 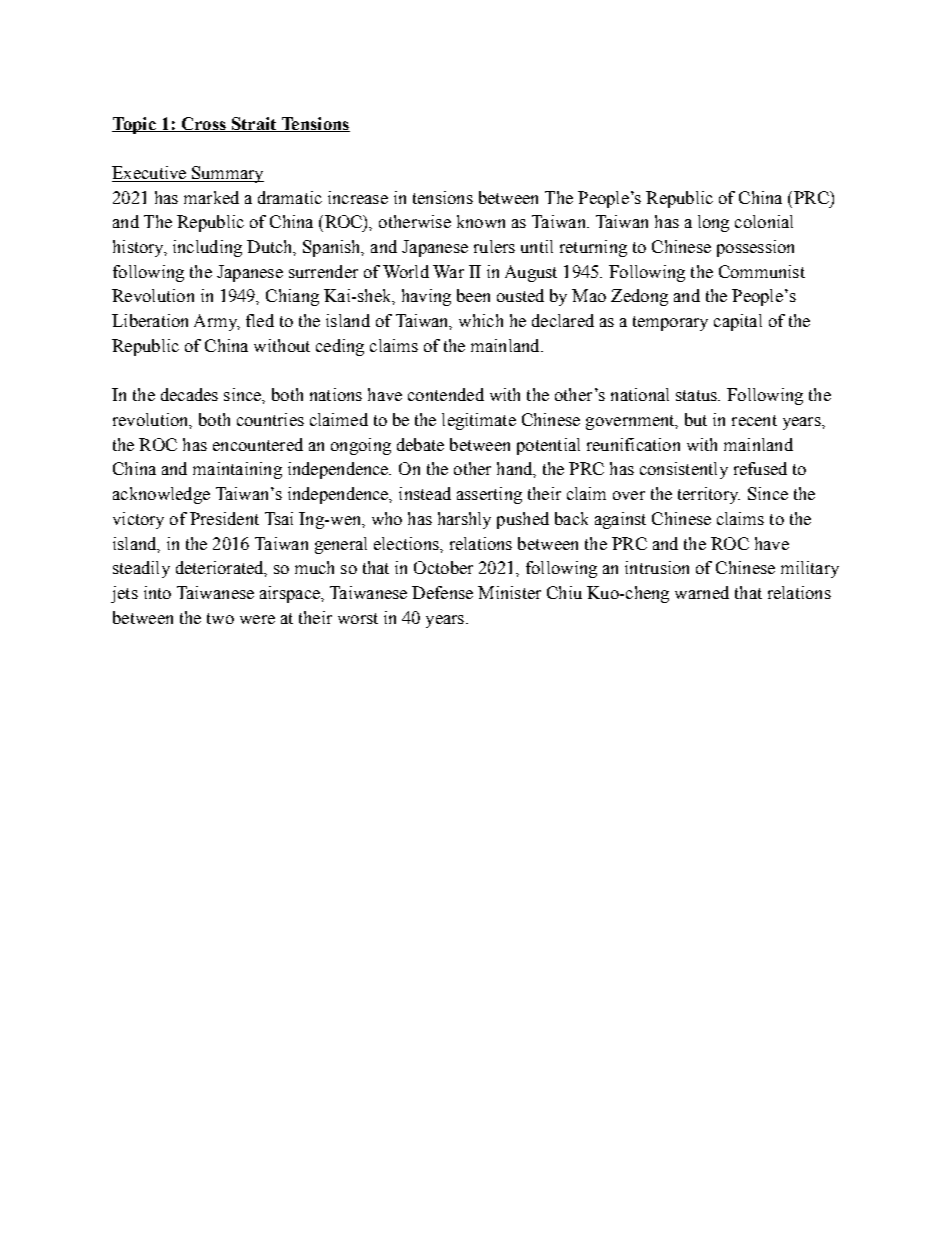 I want to click on including, so click(x=207, y=248).
